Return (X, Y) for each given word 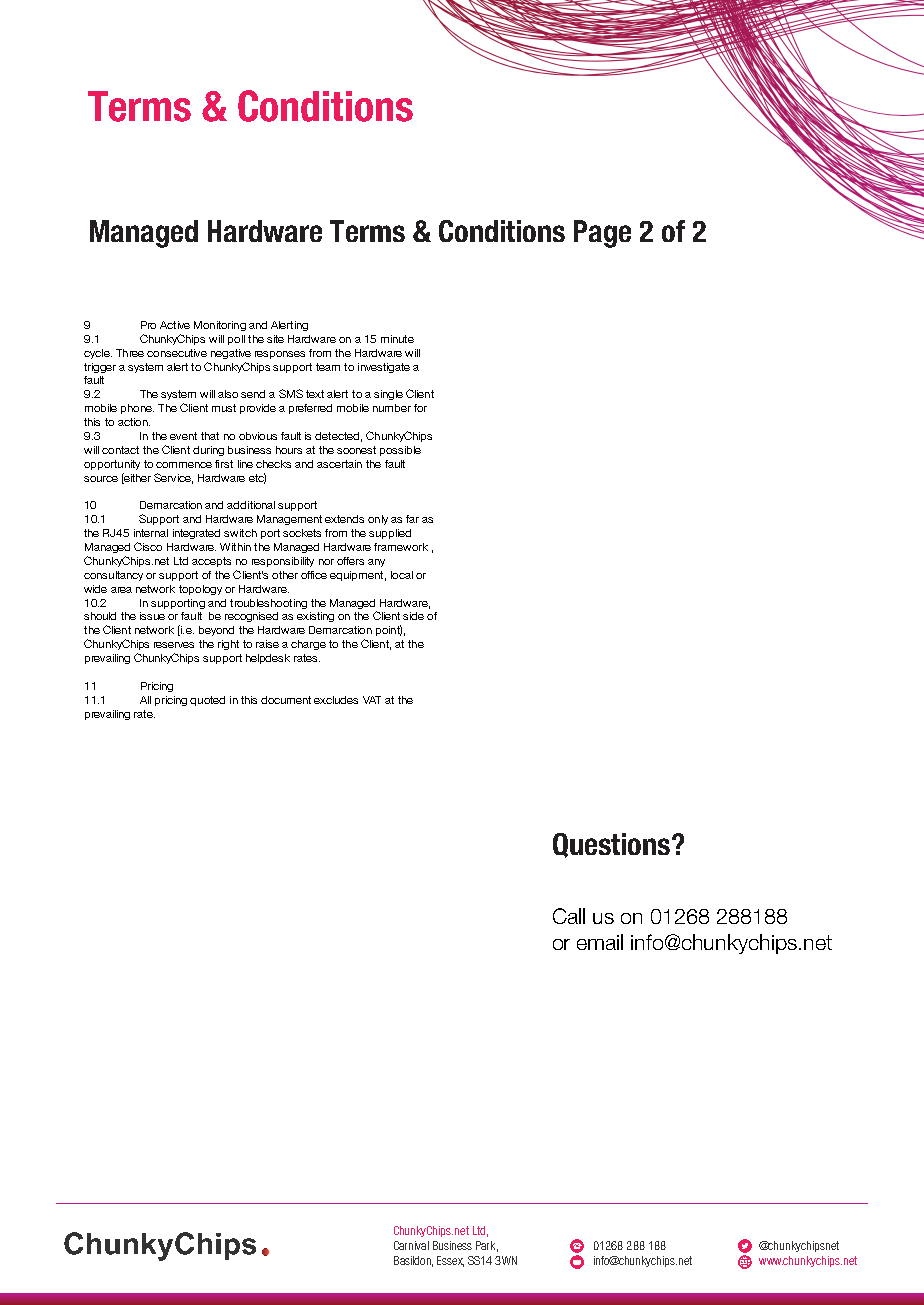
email (600, 942)
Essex (450, 1261)
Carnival (411, 1245)
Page (602, 234)
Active (175, 325)
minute (397, 339)
